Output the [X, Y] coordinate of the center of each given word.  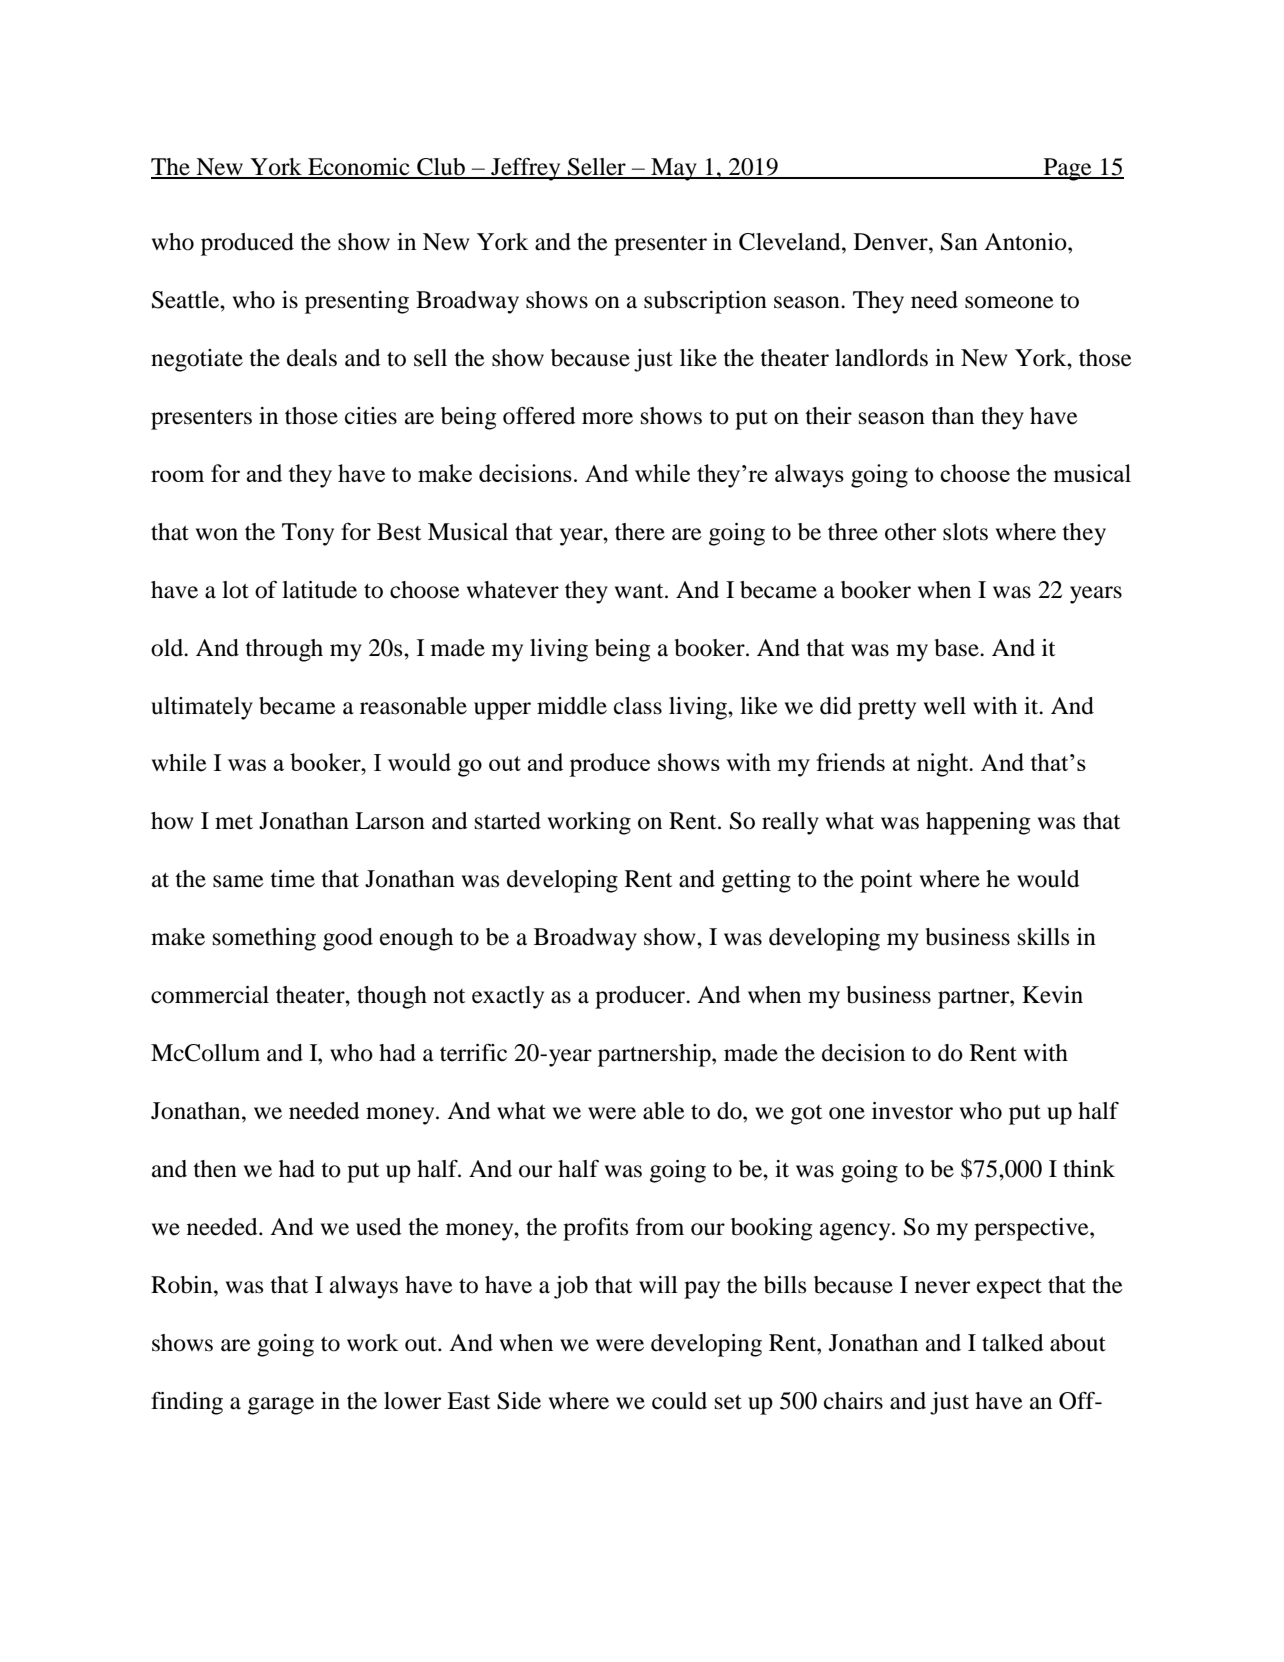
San [959, 242]
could [679, 1401]
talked [1013, 1343]
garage [281, 1406]
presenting [357, 302]
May [674, 169]
